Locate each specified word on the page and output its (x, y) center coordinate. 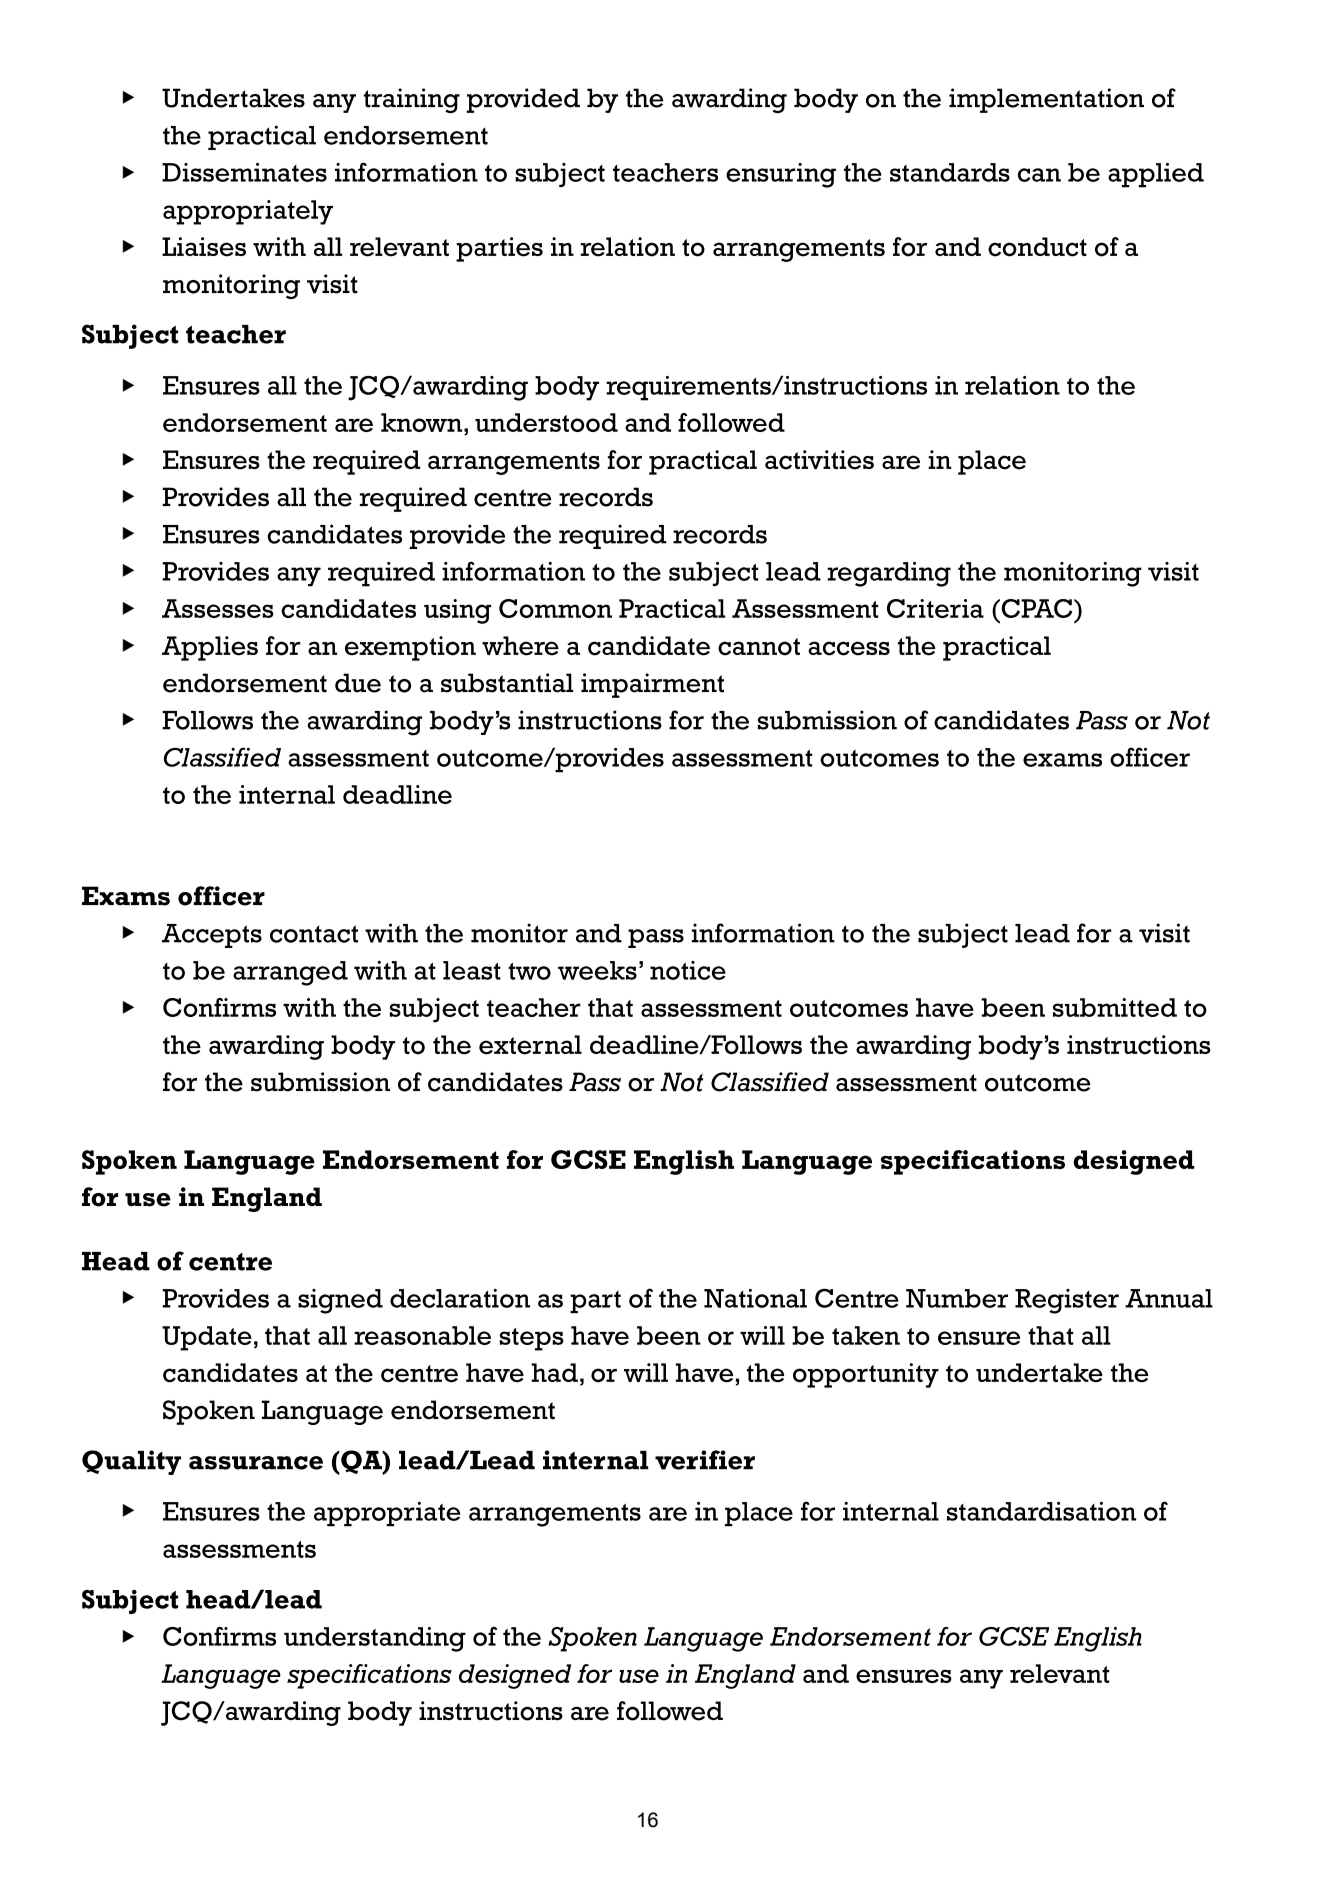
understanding (375, 1639)
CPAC (1037, 608)
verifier (705, 1460)
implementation (1046, 100)
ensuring (781, 175)
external (530, 1045)
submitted (1115, 1007)
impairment (652, 685)
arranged (290, 973)
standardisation (1041, 1511)
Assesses (218, 608)
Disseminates (244, 172)
